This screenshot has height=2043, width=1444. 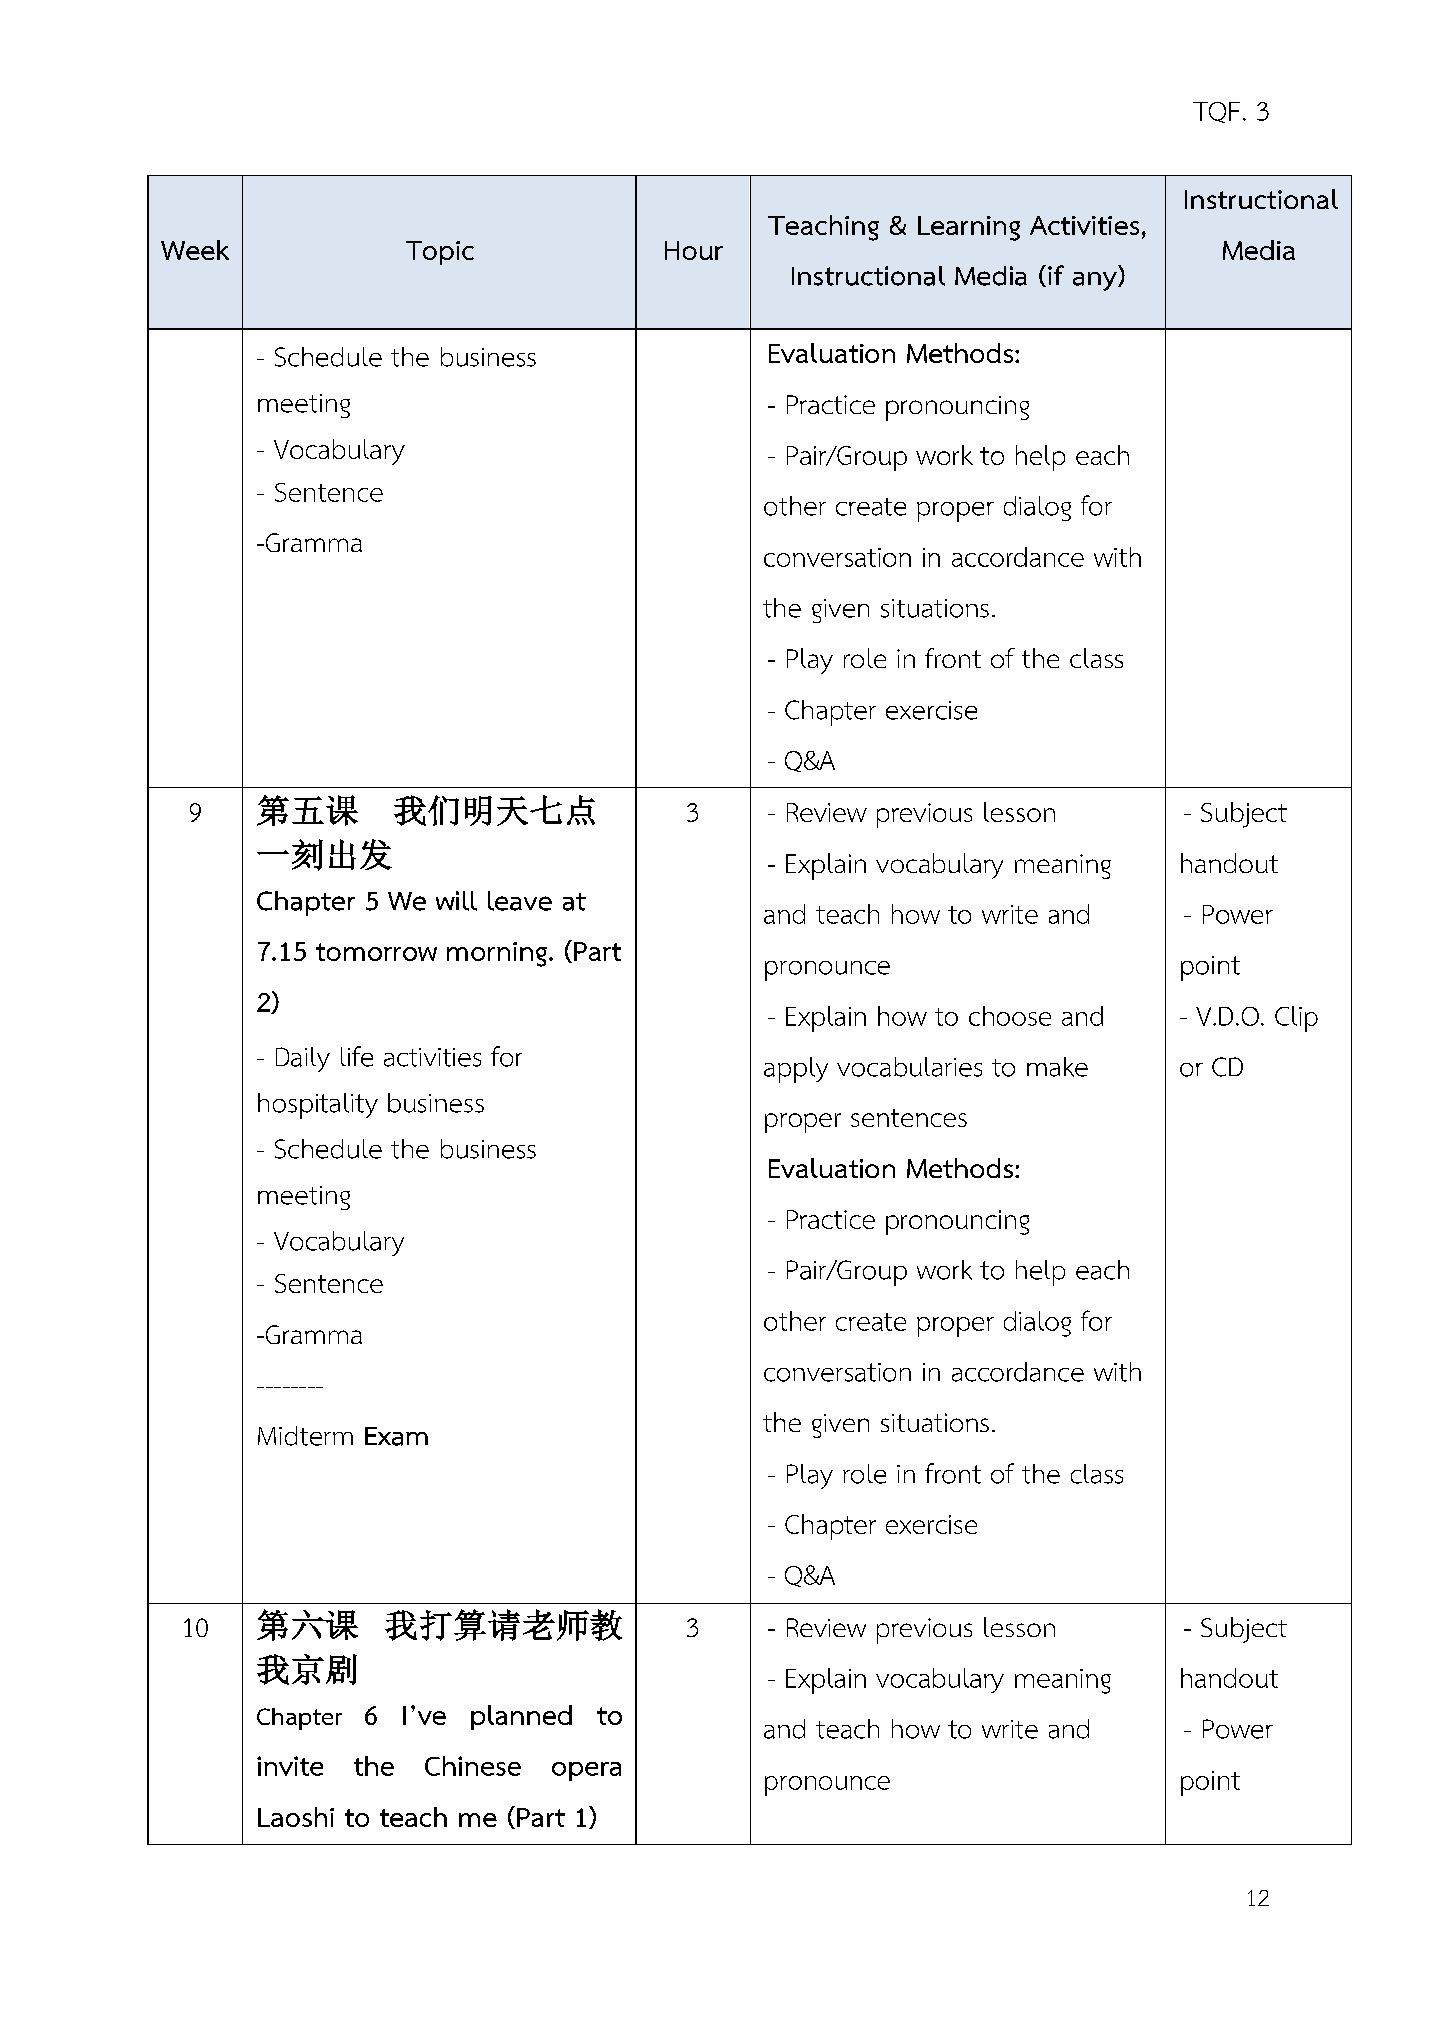 I want to click on apply, so click(x=796, y=1070).
